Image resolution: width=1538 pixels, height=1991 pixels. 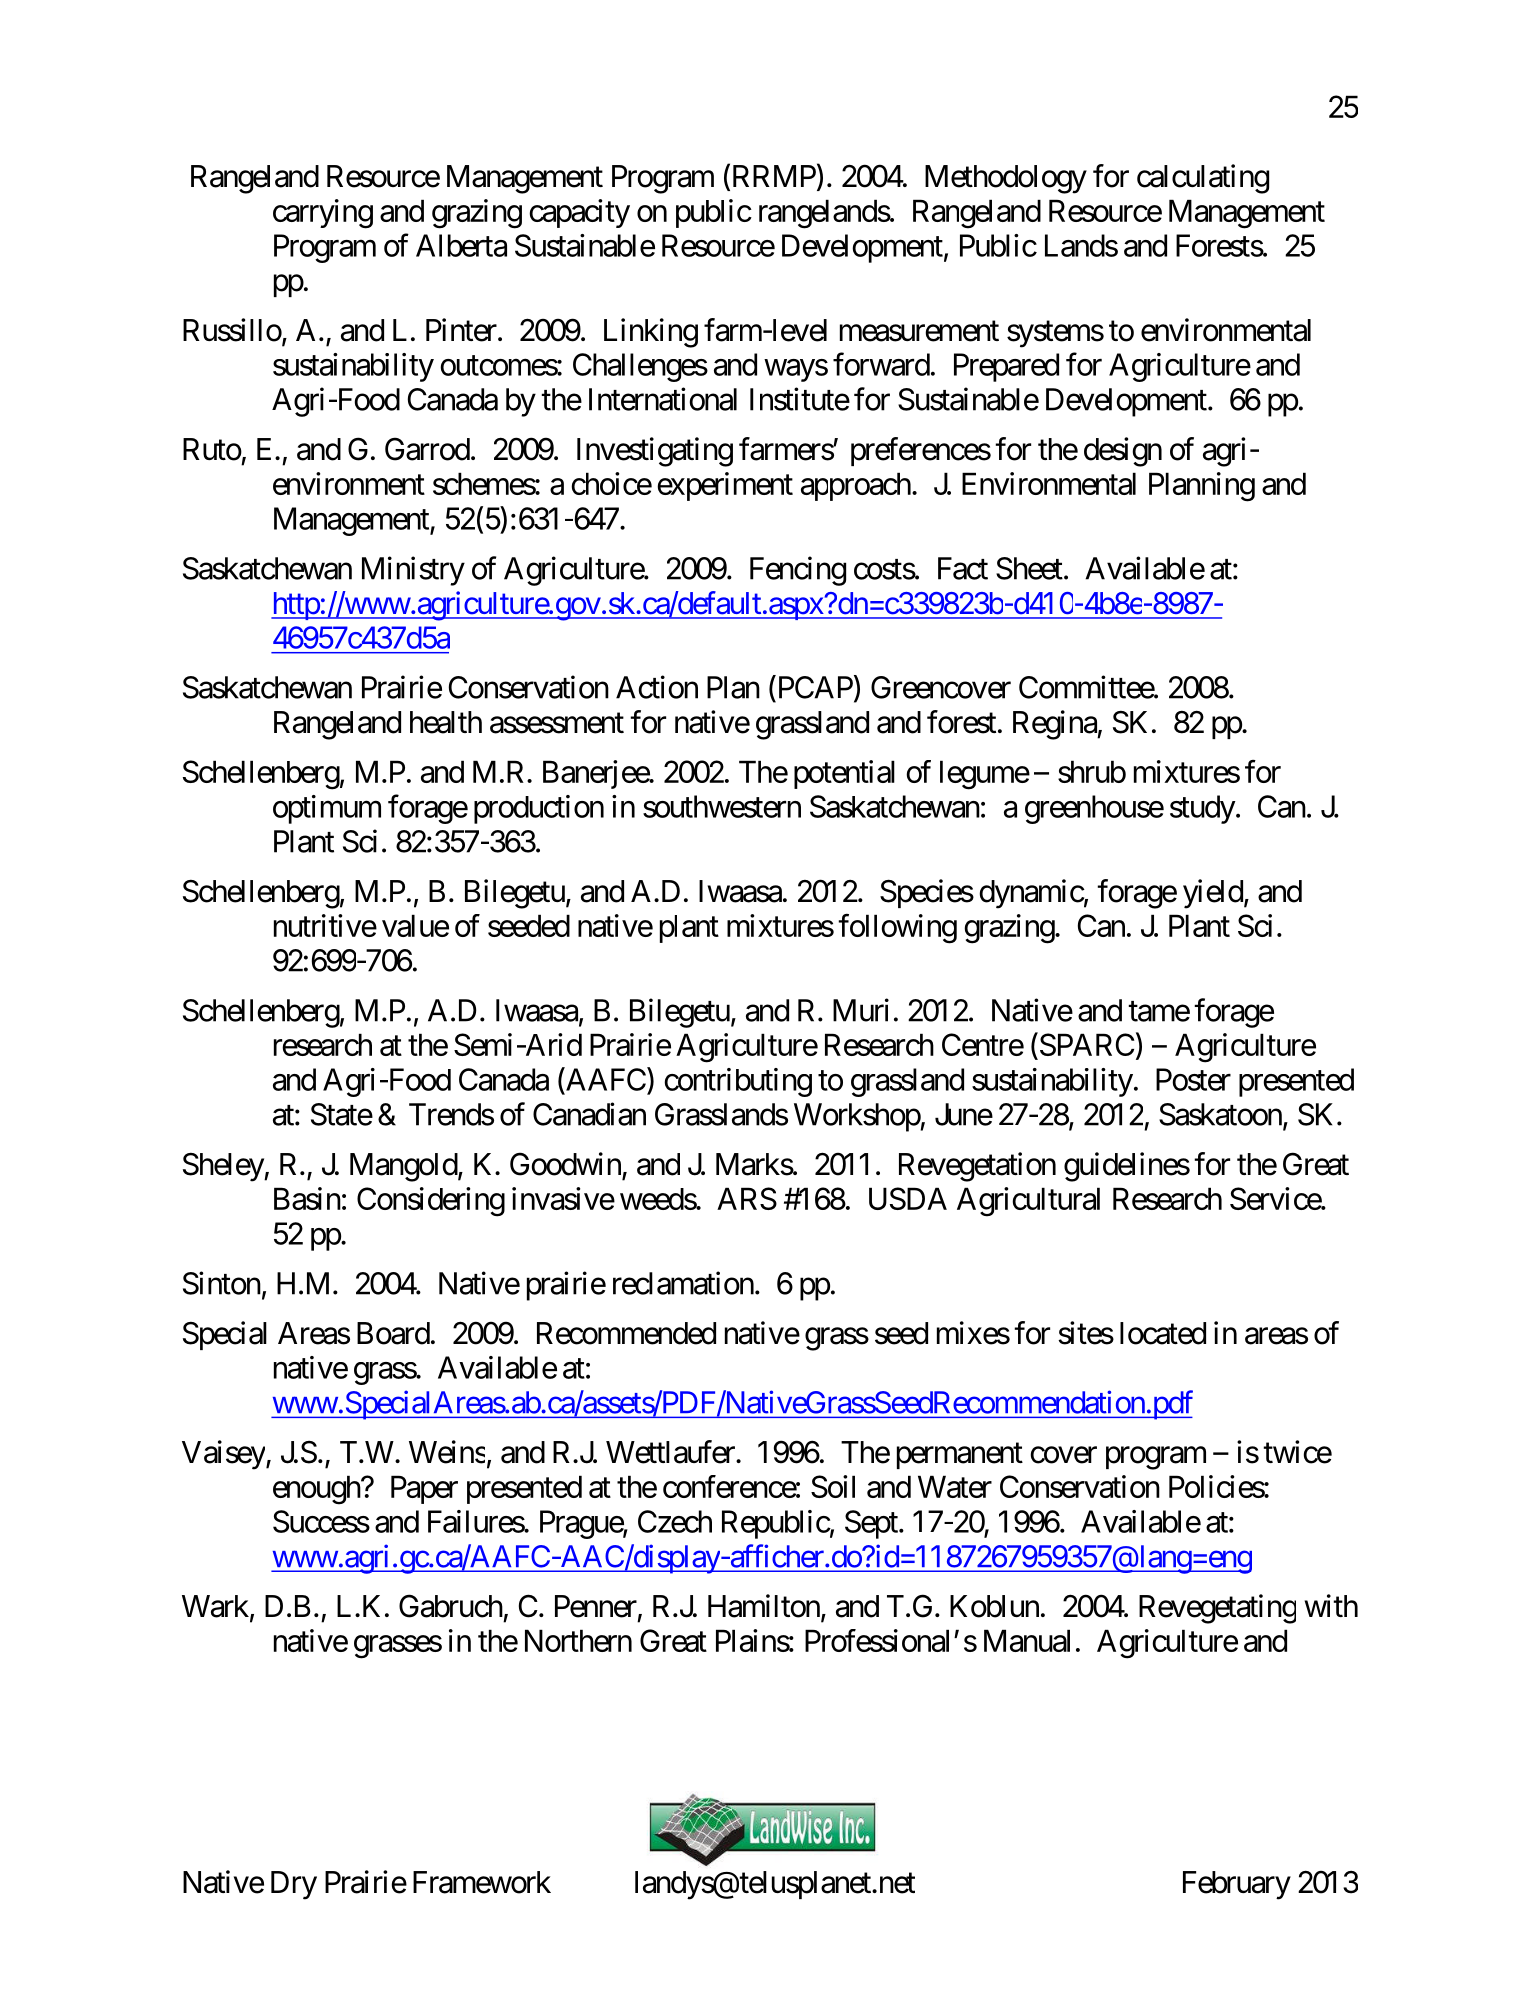 What do you see at coordinates (908, 1198) in the page?
I see `USDA` at bounding box center [908, 1198].
